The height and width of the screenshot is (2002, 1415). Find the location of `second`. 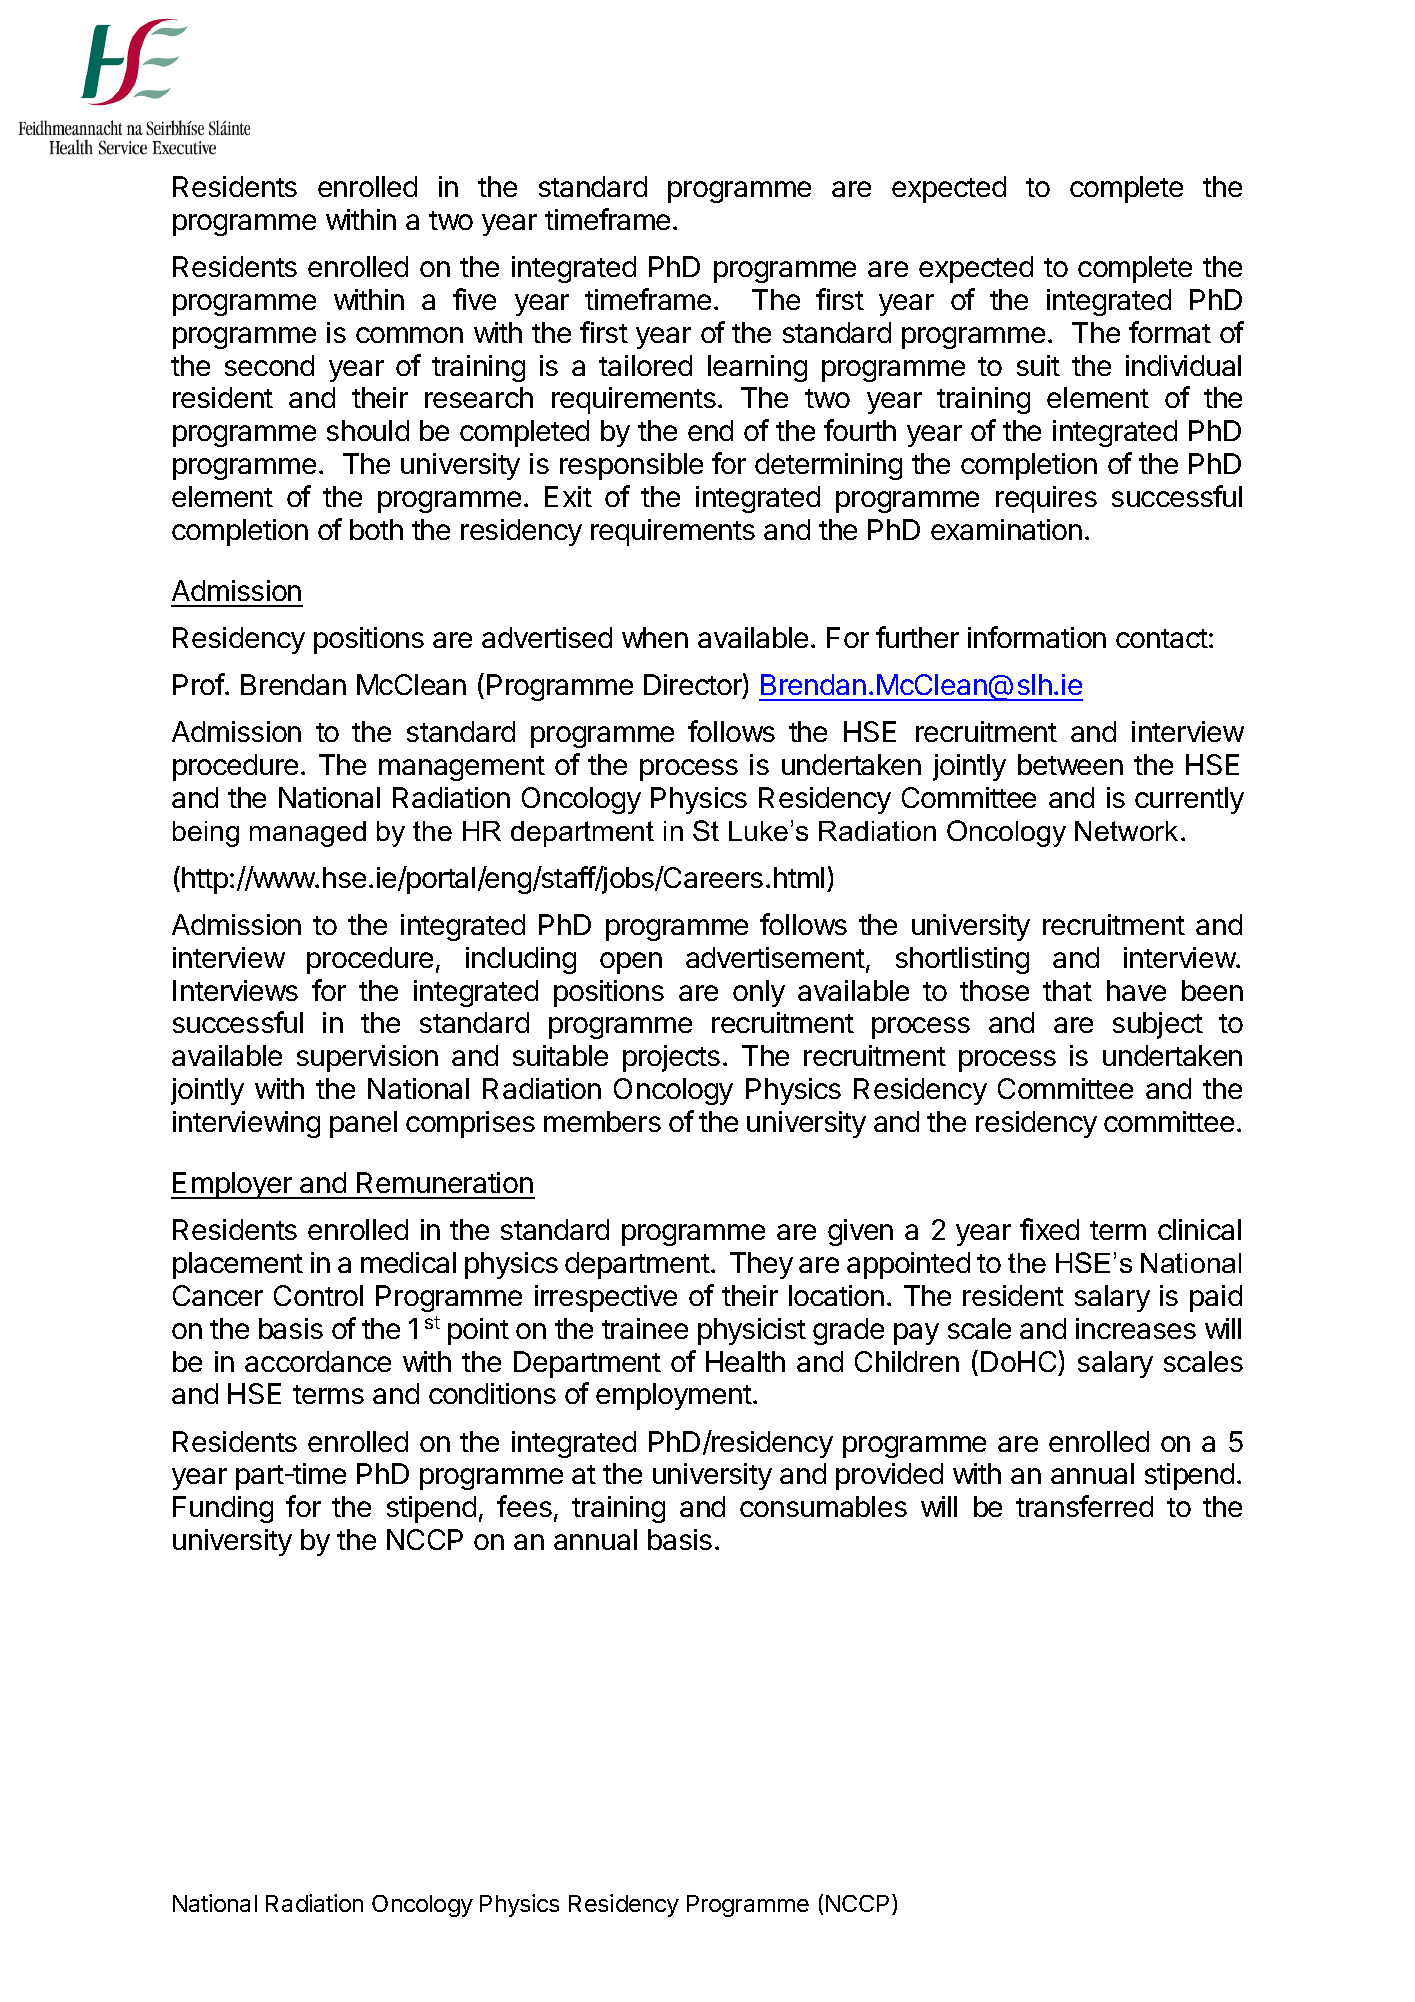

second is located at coordinates (269, 365).
